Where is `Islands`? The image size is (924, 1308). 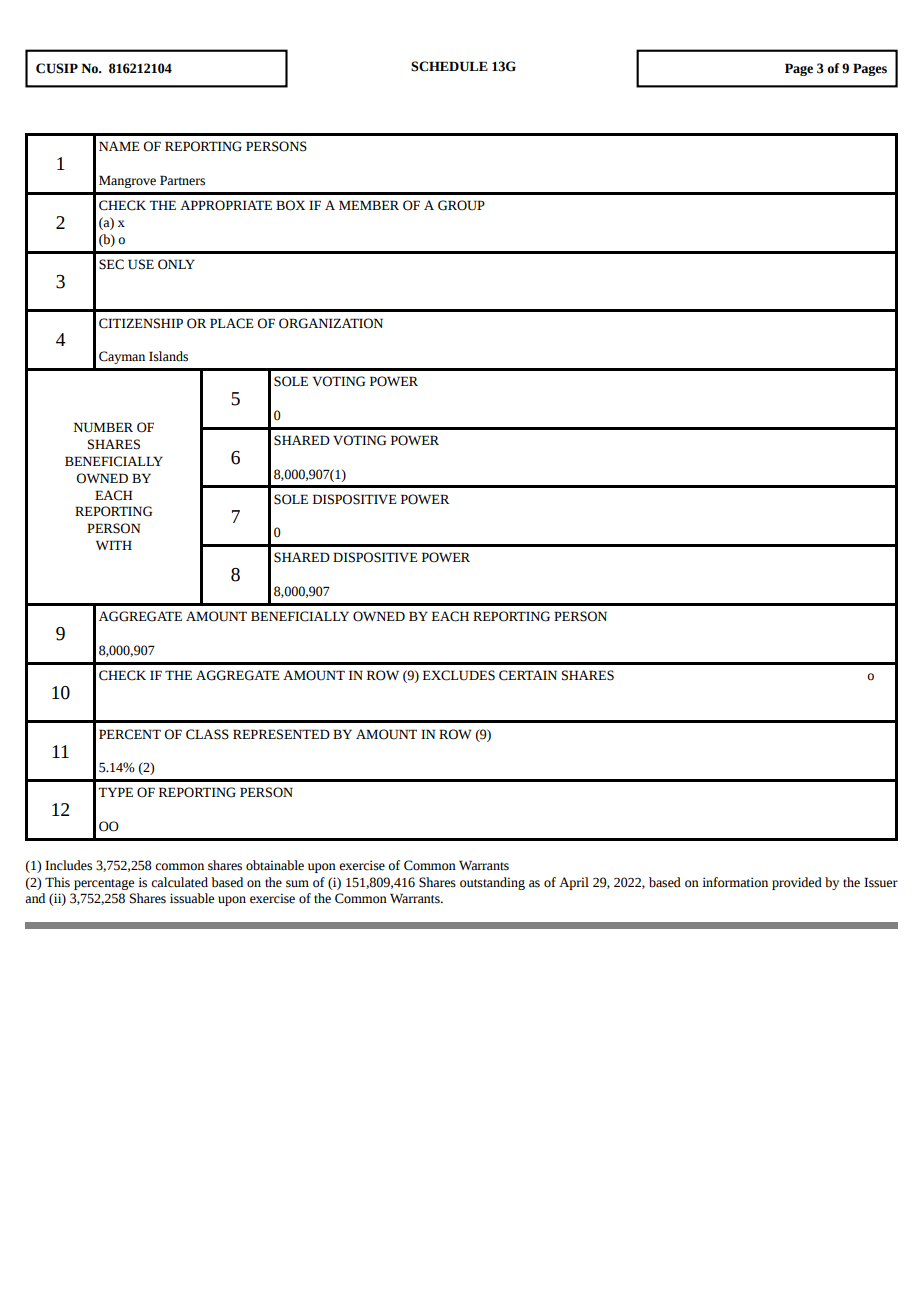 Islands is located at coordinates (168, 356).
